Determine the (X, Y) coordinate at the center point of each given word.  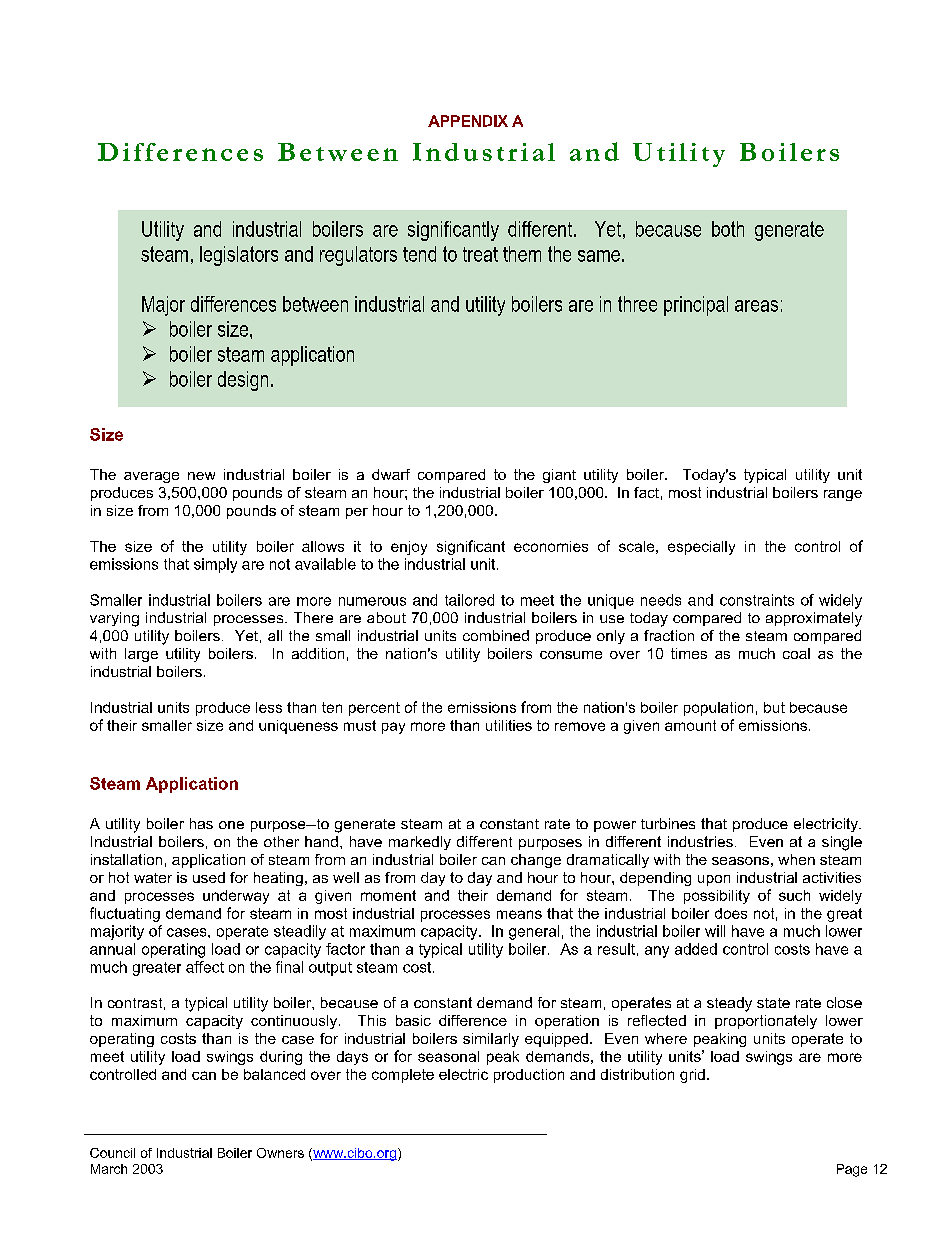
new (201, 476)
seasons (740, 861)
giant (559, 476)
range (843, 495)
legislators (239, 256)
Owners (280, 1153)
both (728, 229)
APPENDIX (468, 121)
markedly (420, 843)
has (201, 823)
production (529, 1076)
